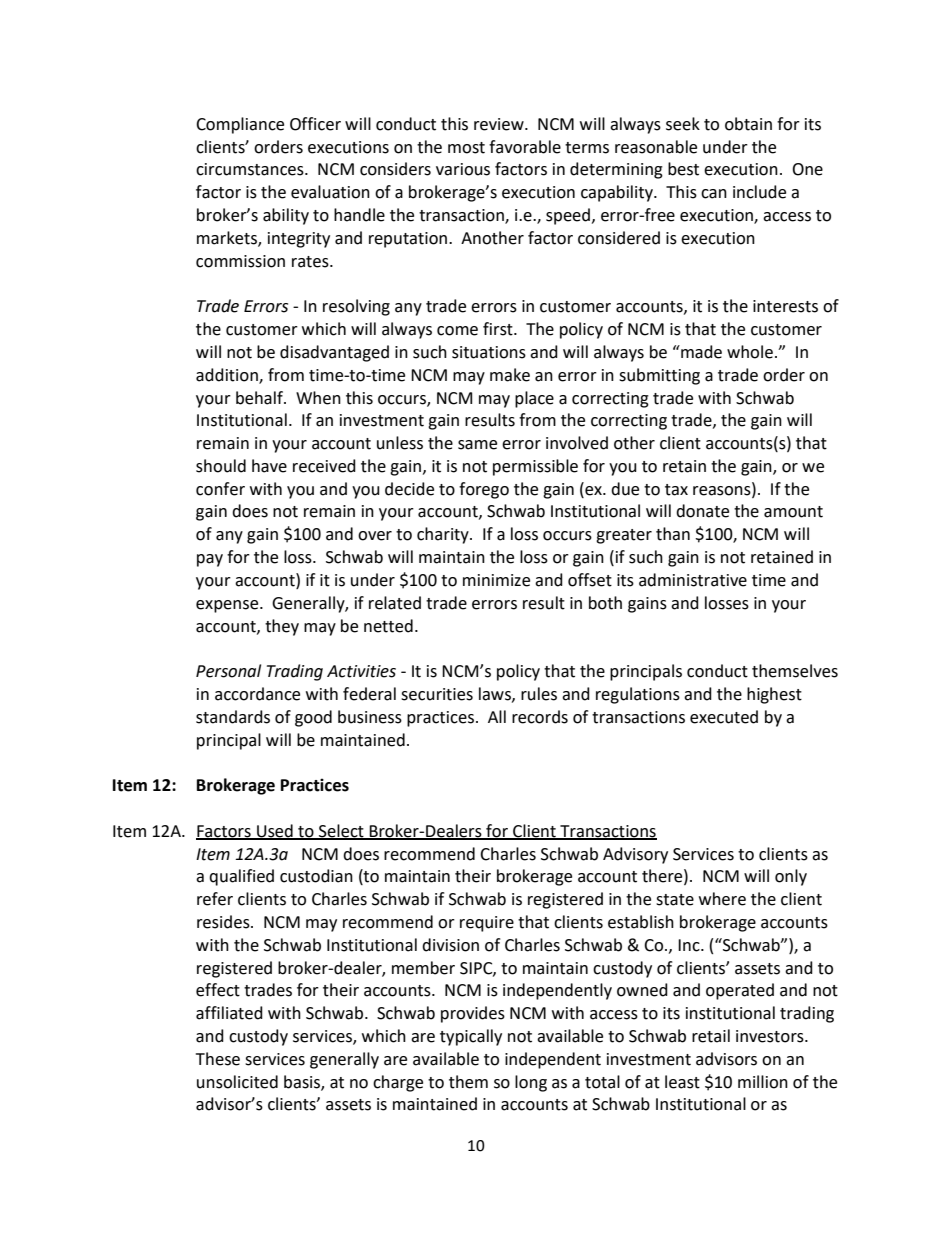 This screenshot has height=1233, width=952. Describe the element at coordinates (693, 580) in the screenshot. I see `administrative` at that location.
